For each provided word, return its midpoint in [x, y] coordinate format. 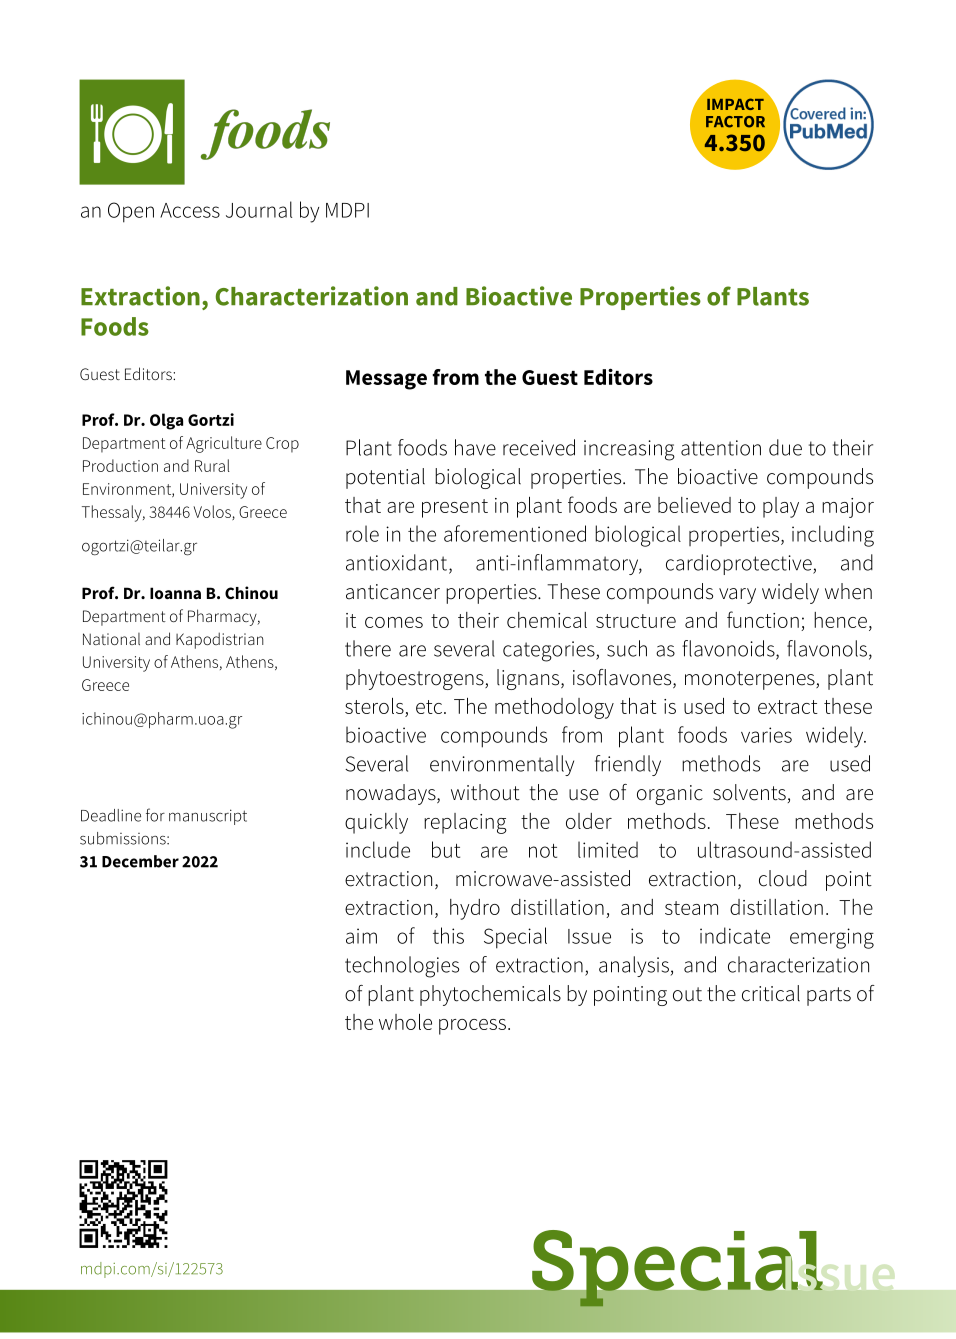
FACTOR [735, 122]
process [472, 1027]
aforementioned [515, 533]
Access [190, 210]
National [111, 639]
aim [361, 936]
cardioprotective [740, 564]
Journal [259, 209]
